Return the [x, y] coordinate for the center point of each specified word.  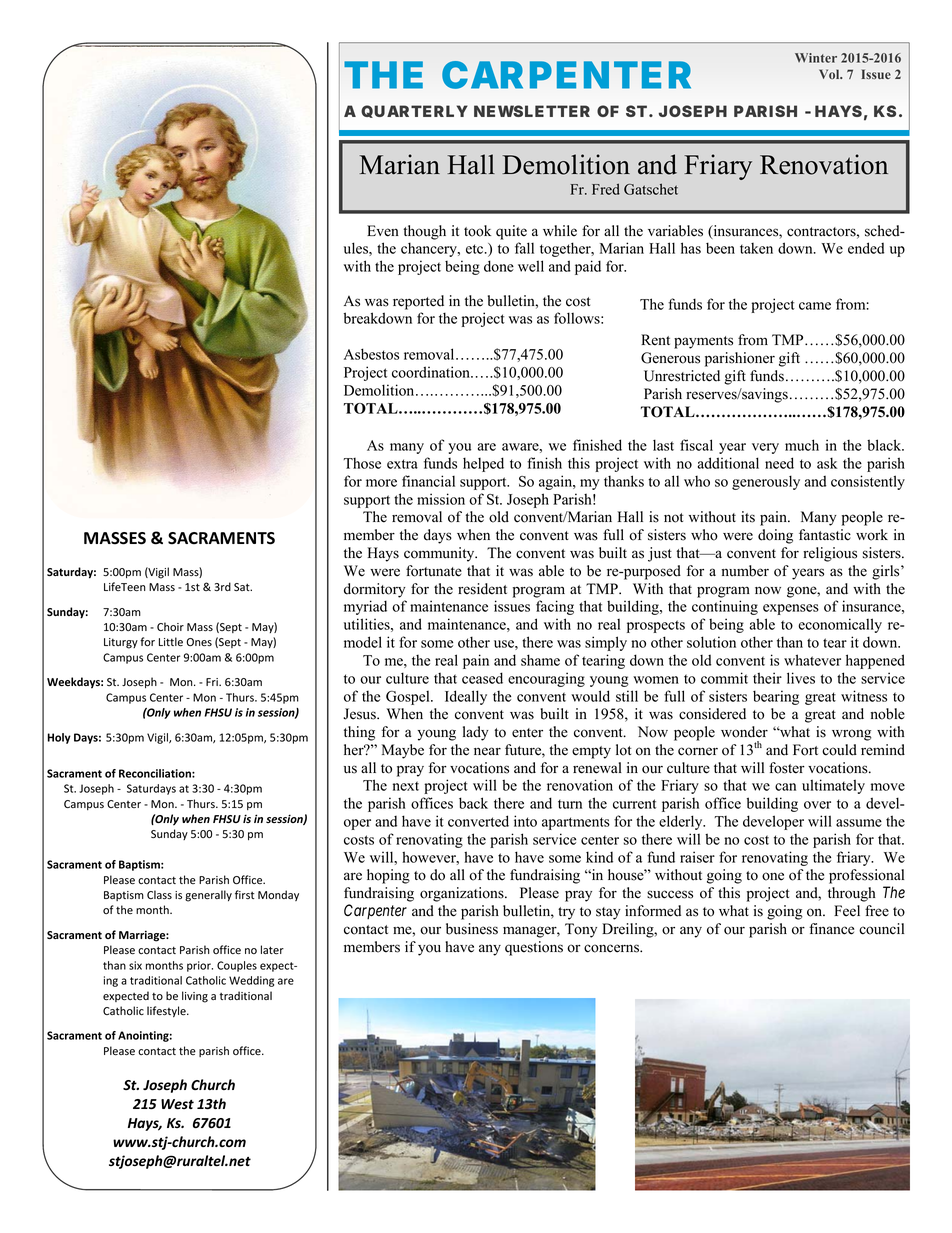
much [802, 445]
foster [787, 768]
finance [831, 929]
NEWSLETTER [532, 111]
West [177, 1104]
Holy [59, 738]
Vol [830, 74]
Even [383, 231]
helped [483, 464]
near [487, 751]
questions [534, 948]
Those [362, 463]
